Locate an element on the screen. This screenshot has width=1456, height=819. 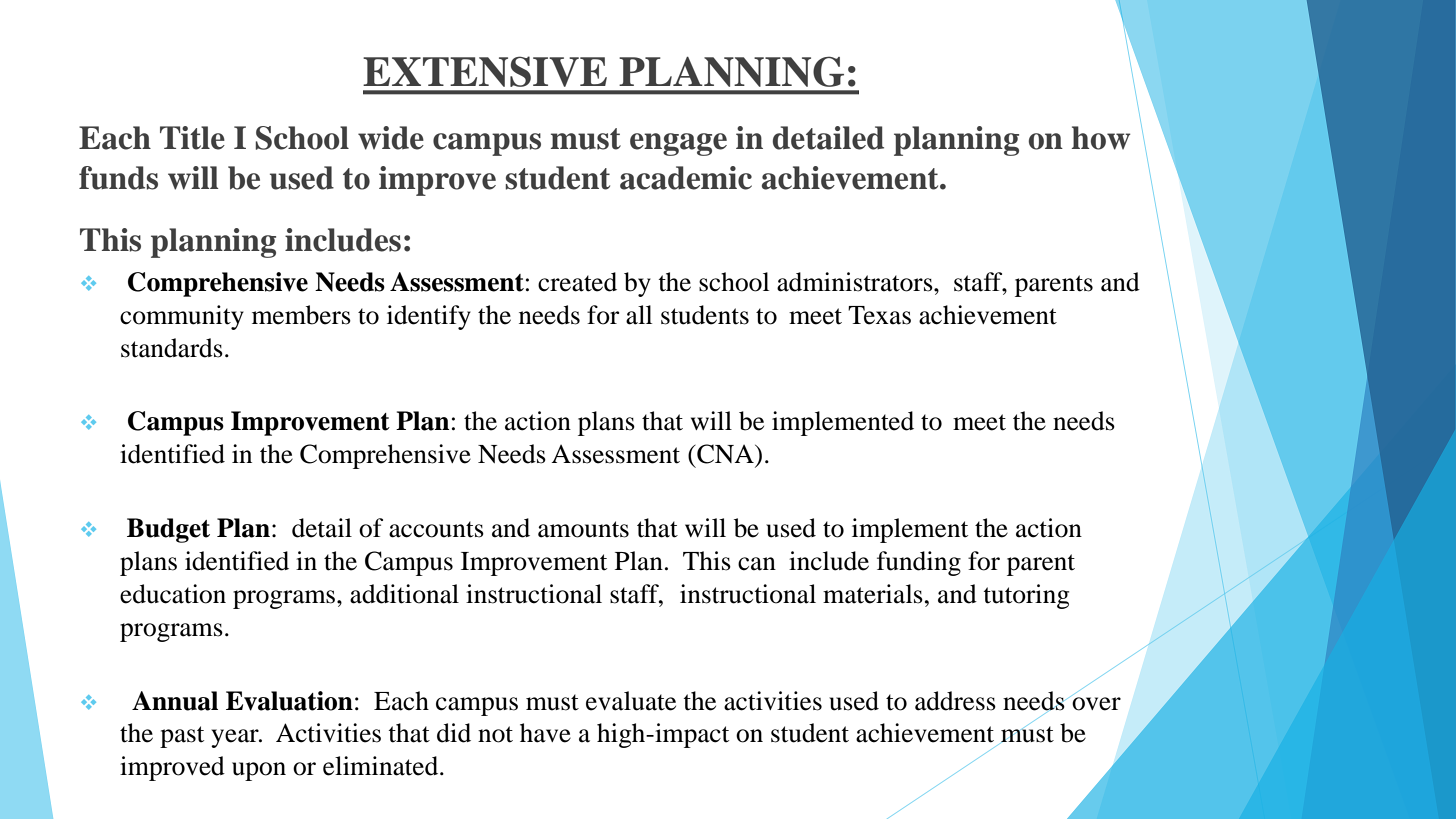
education is located at coordinates (173, 594).
